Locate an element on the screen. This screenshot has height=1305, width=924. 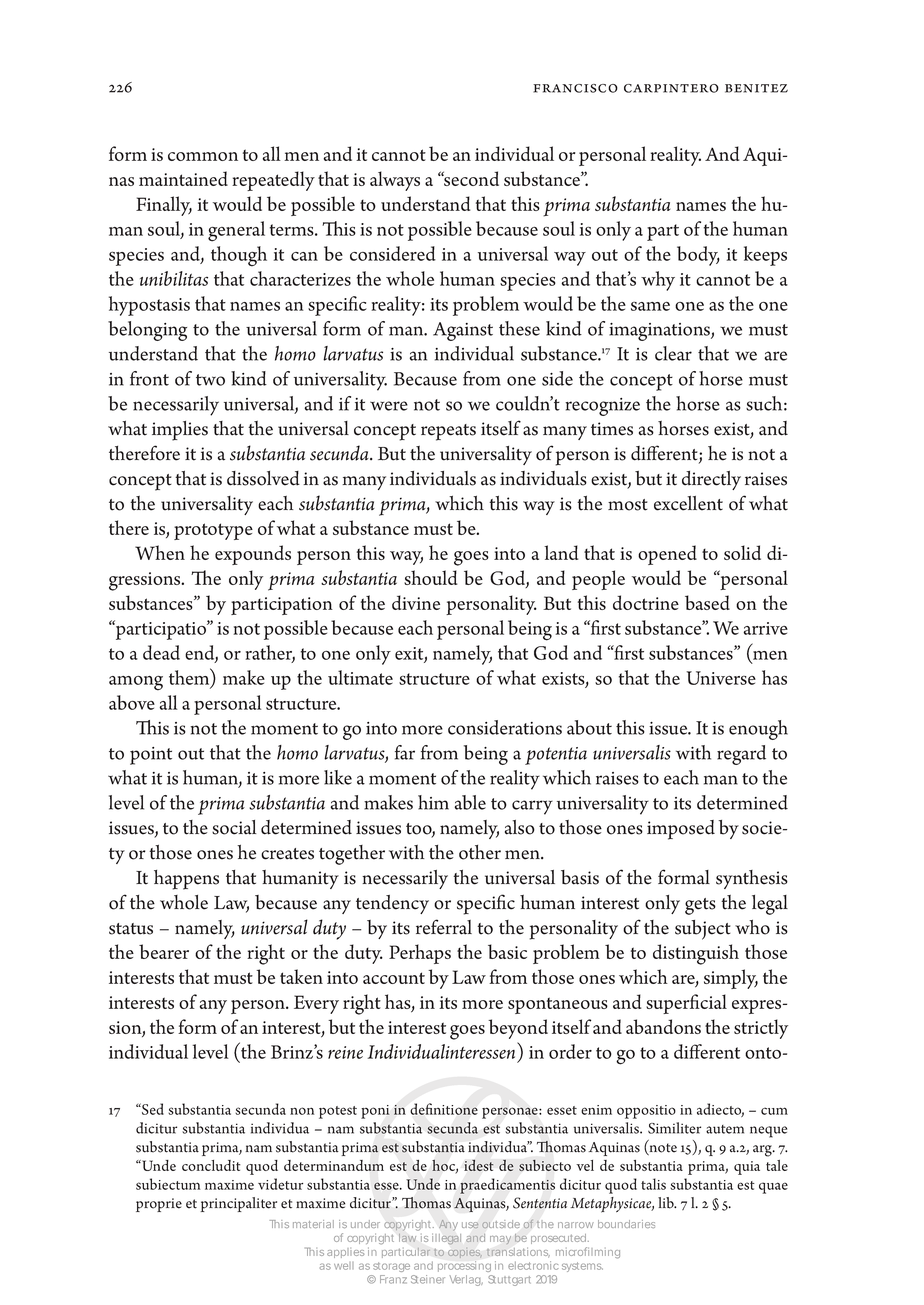
lib is located at coordinates (667, 1203).
